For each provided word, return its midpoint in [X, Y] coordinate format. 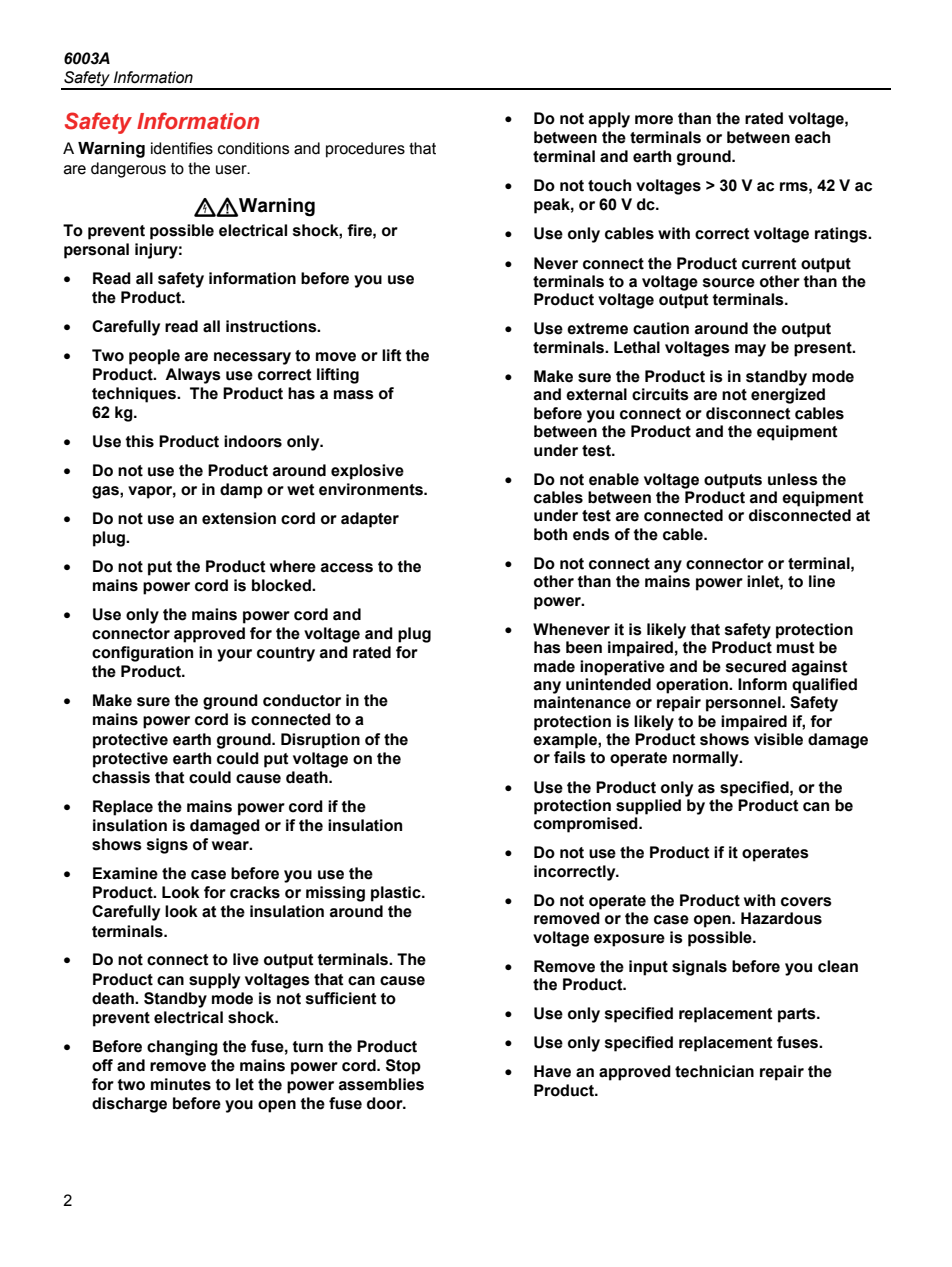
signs [167, 846]
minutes [181, 1084]
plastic [397, 894]
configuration [142, 654]
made [554, 666]
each [812, 137]
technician [714, 1071]
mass [354, 395]
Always [193, 376]
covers [806, 902]
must [796, 648]
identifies [182, 148]
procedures [365, 150]
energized [788, 396]
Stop [403, 1067]
